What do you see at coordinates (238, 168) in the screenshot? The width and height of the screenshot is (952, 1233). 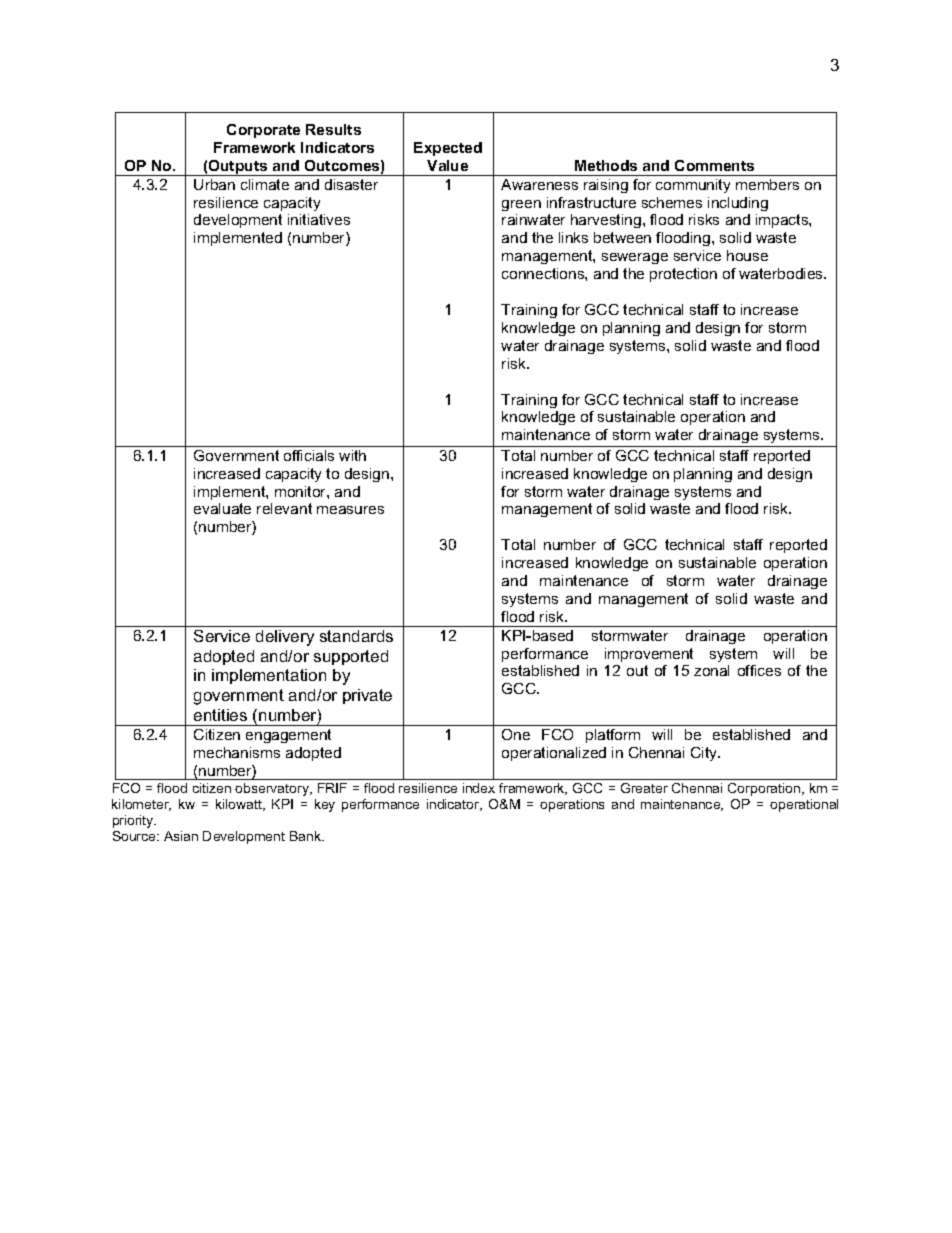 I see `Outputs` at bounding box center [238, 168].
